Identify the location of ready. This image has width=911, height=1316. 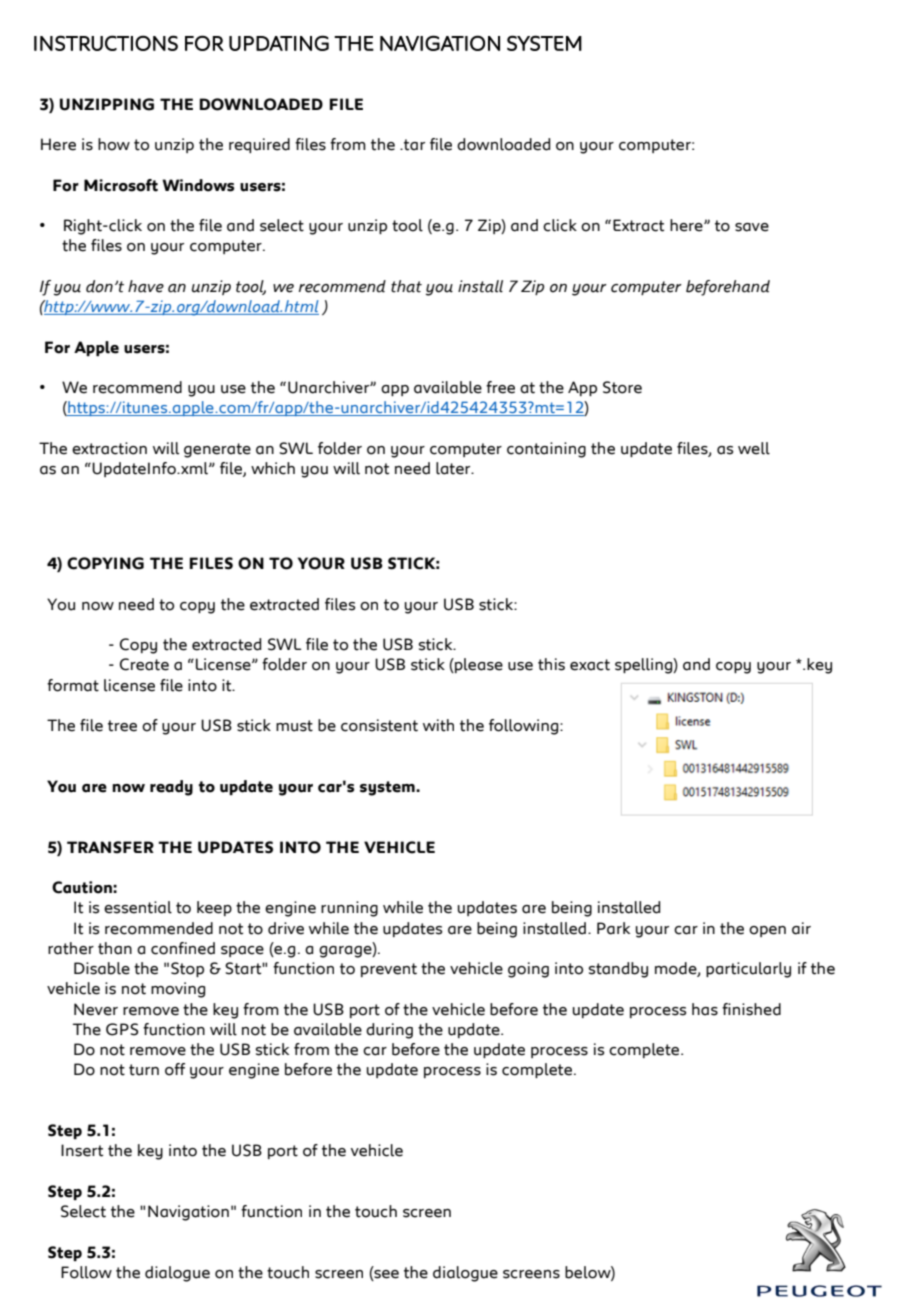
(171, 788).
